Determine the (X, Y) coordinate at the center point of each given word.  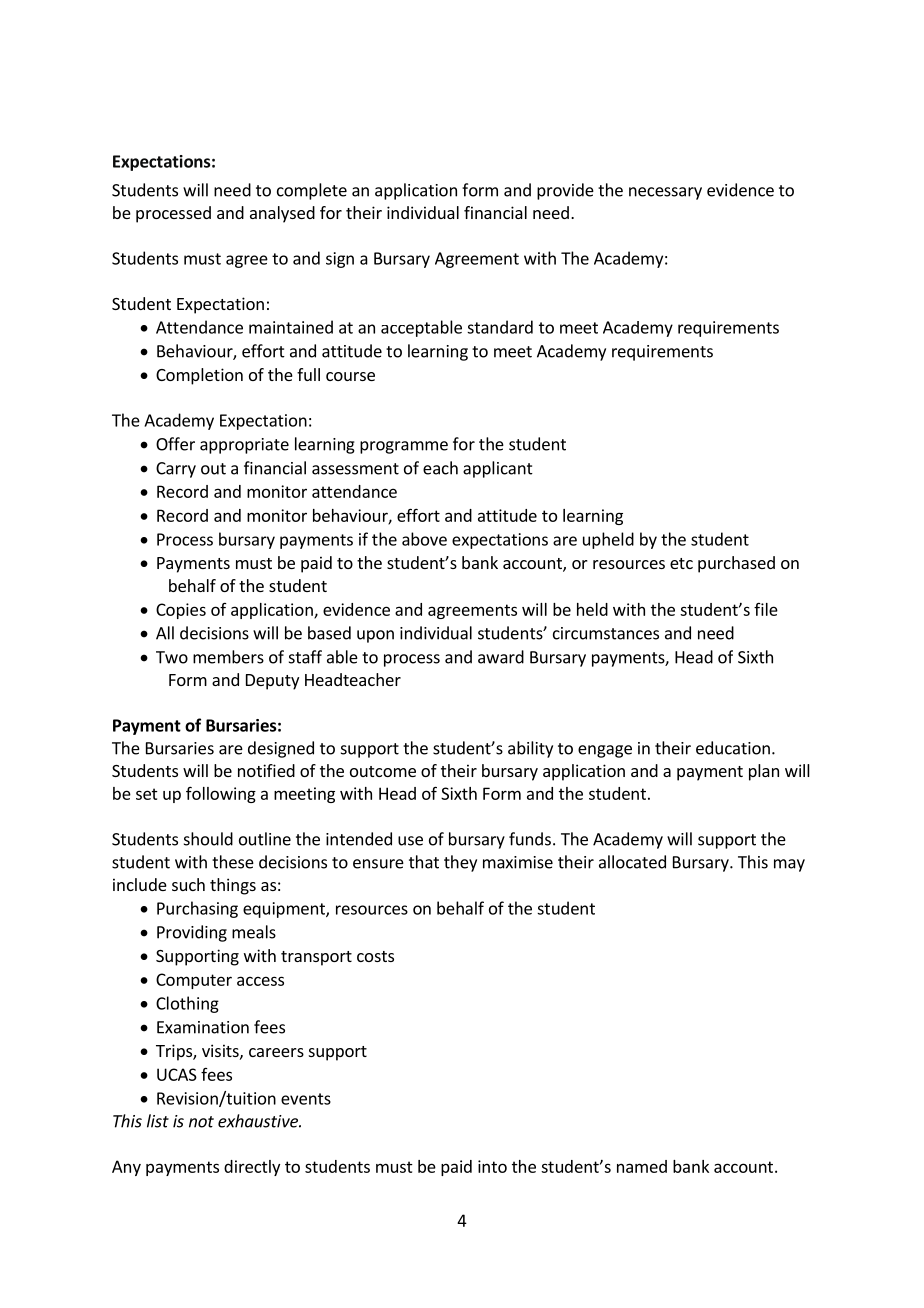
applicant (498, 469)
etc (681, 563)
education (733, 748)
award (501, 657)
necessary (665, 193)
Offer (175, 444)
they (460, 863)
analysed (282, 214)
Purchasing (197, 909)
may (789, 865)
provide (565, 191)
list (158, 1121)
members (228, 657)
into (492, 1166)
